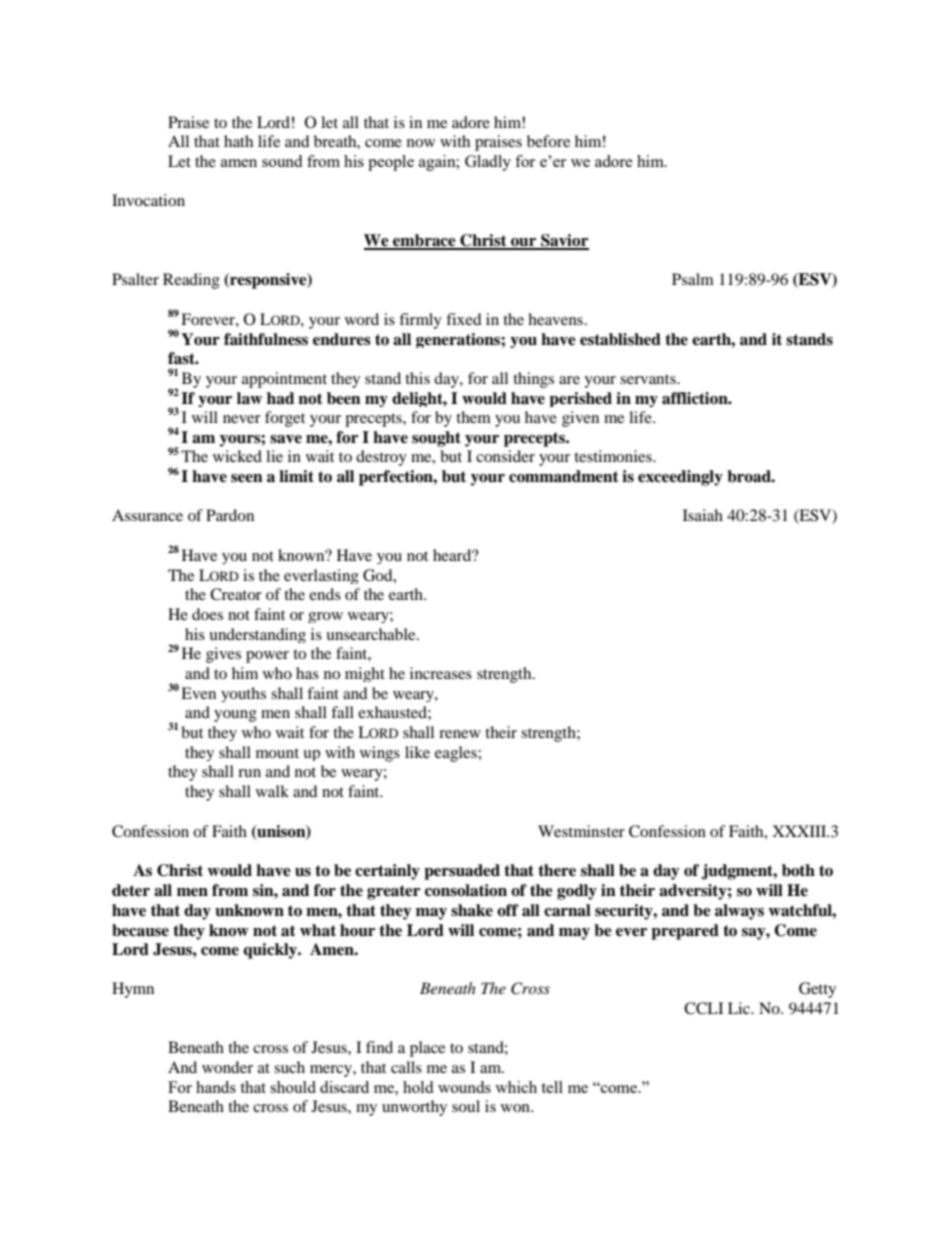 This page has height=1233, width=952. Describe the element at coordinates (216, 1087) in the page. I see `hands` at that location.
